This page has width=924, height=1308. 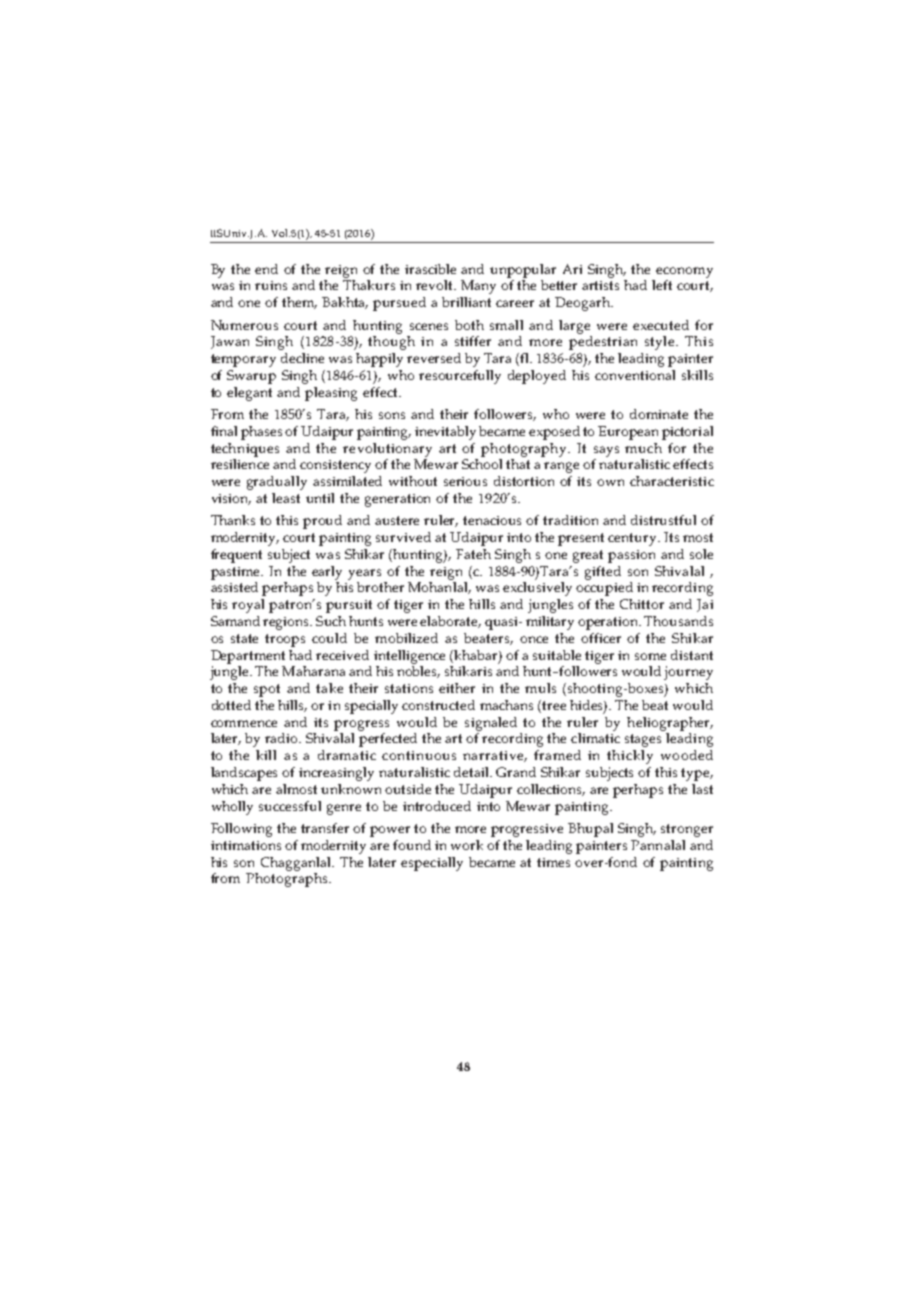 What do you see at coordinates (662, 285) in the page?
I see `left` at bounding box center [662, 285].
